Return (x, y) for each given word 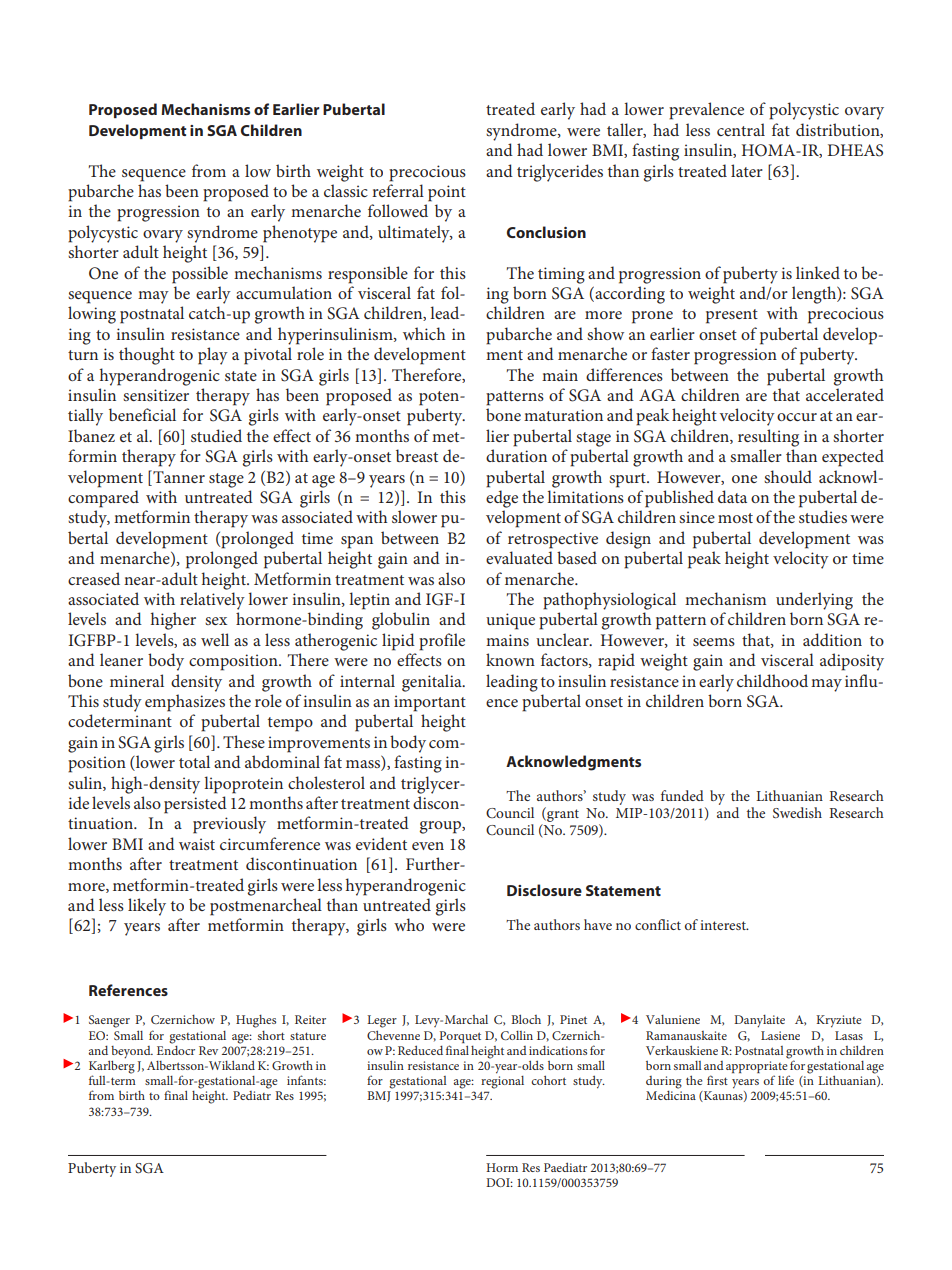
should (788, 476)
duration (516, 455)
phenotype (300, 234)
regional (502, 1081)
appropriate (757, 1068)
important (430, 703)
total (194, 761)
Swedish (797, 812)
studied (216, 435)
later (747, 170)
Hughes (256, 1021)
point (447, 193)
